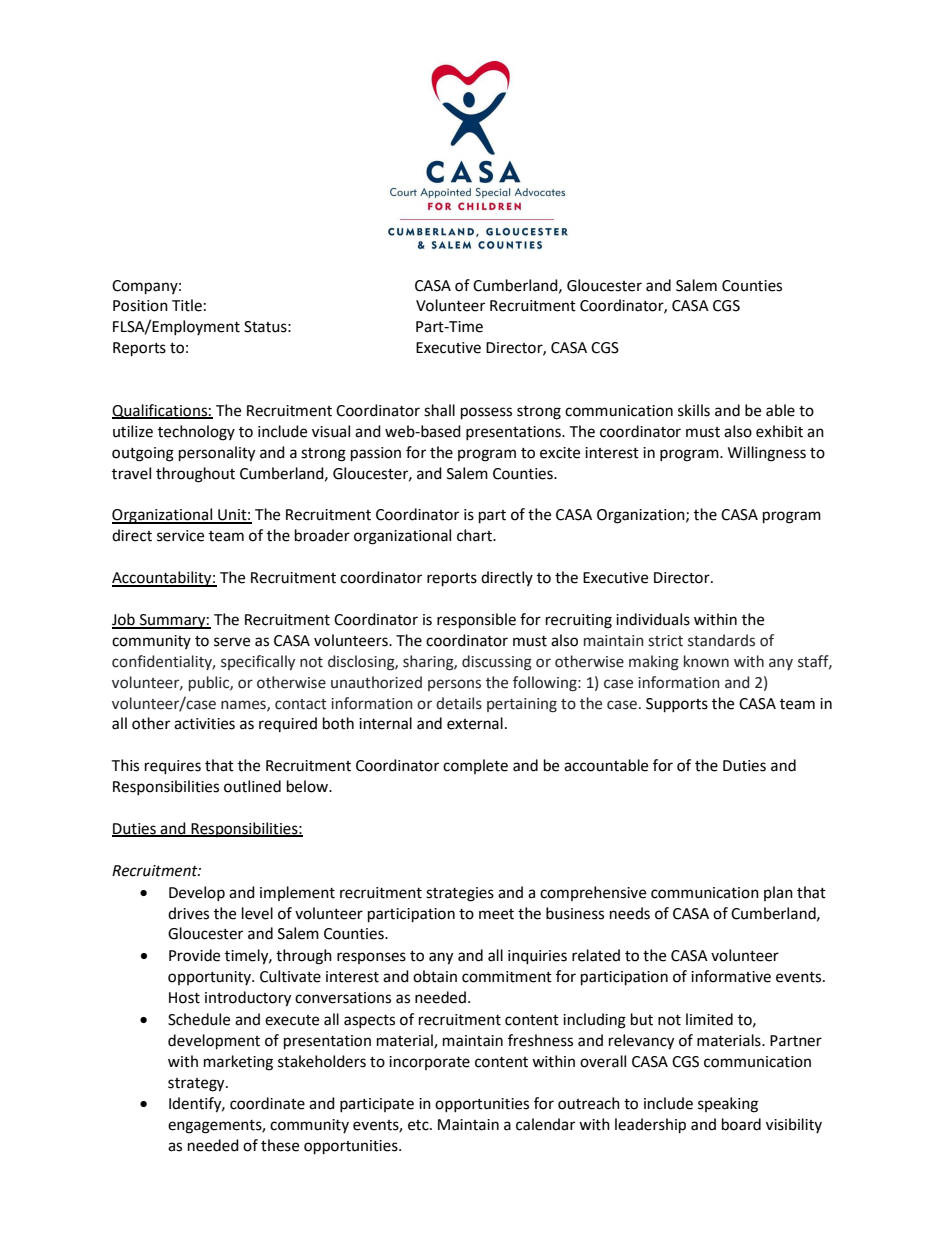 This screenshot has width=952, height=1233. I want to click on activities, so click(204, 724).
